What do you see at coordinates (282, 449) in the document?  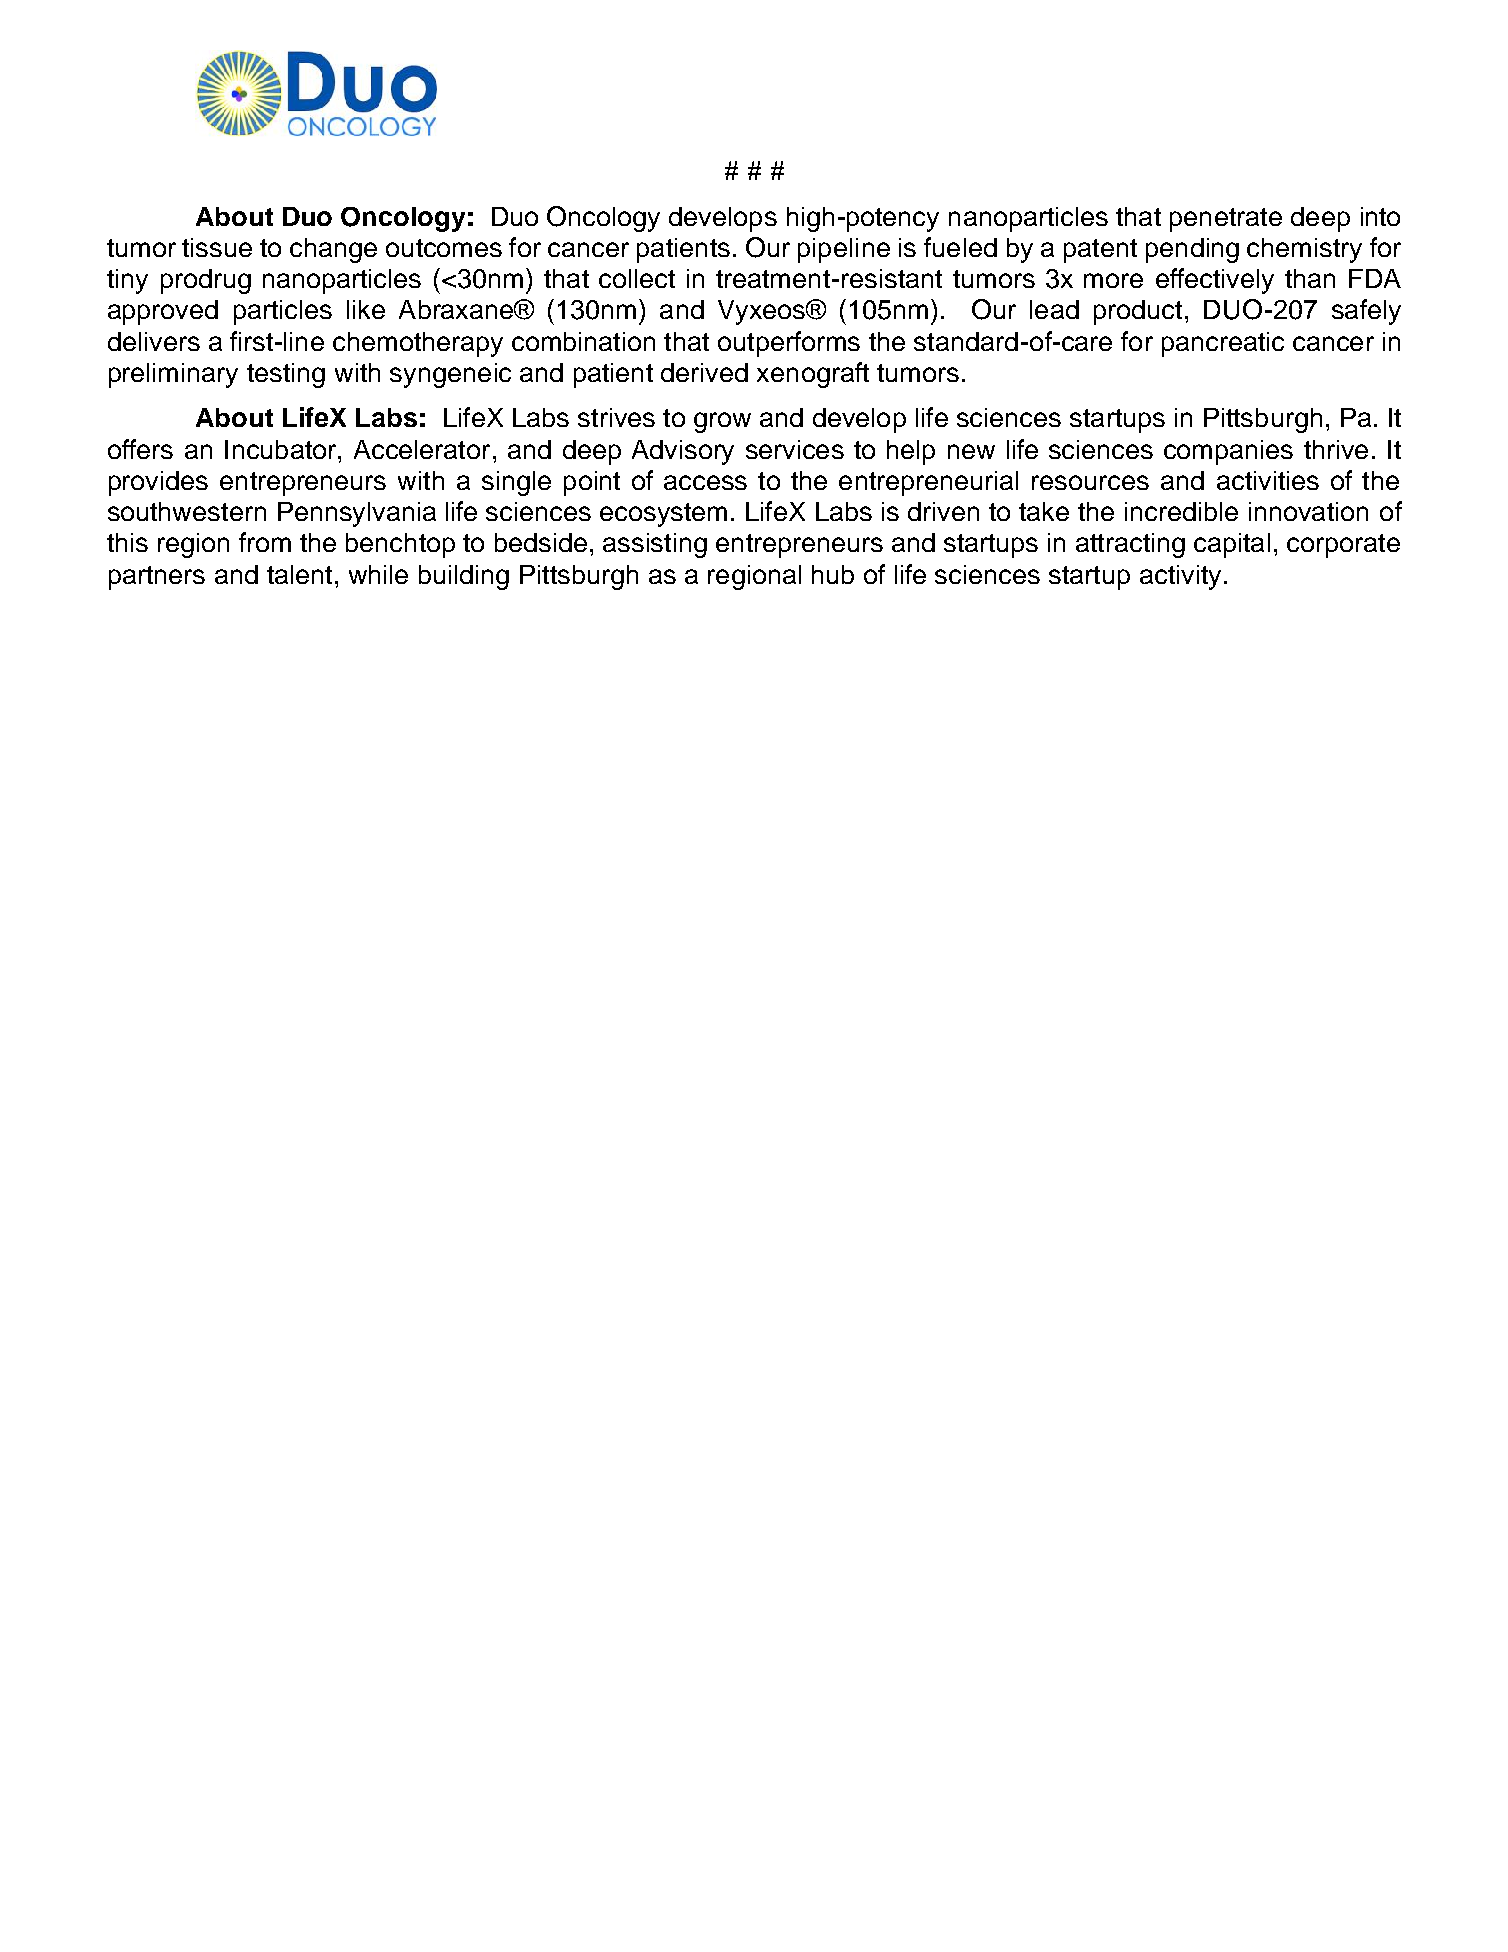 I see `Incubator` at bounding box center [282, 449].
